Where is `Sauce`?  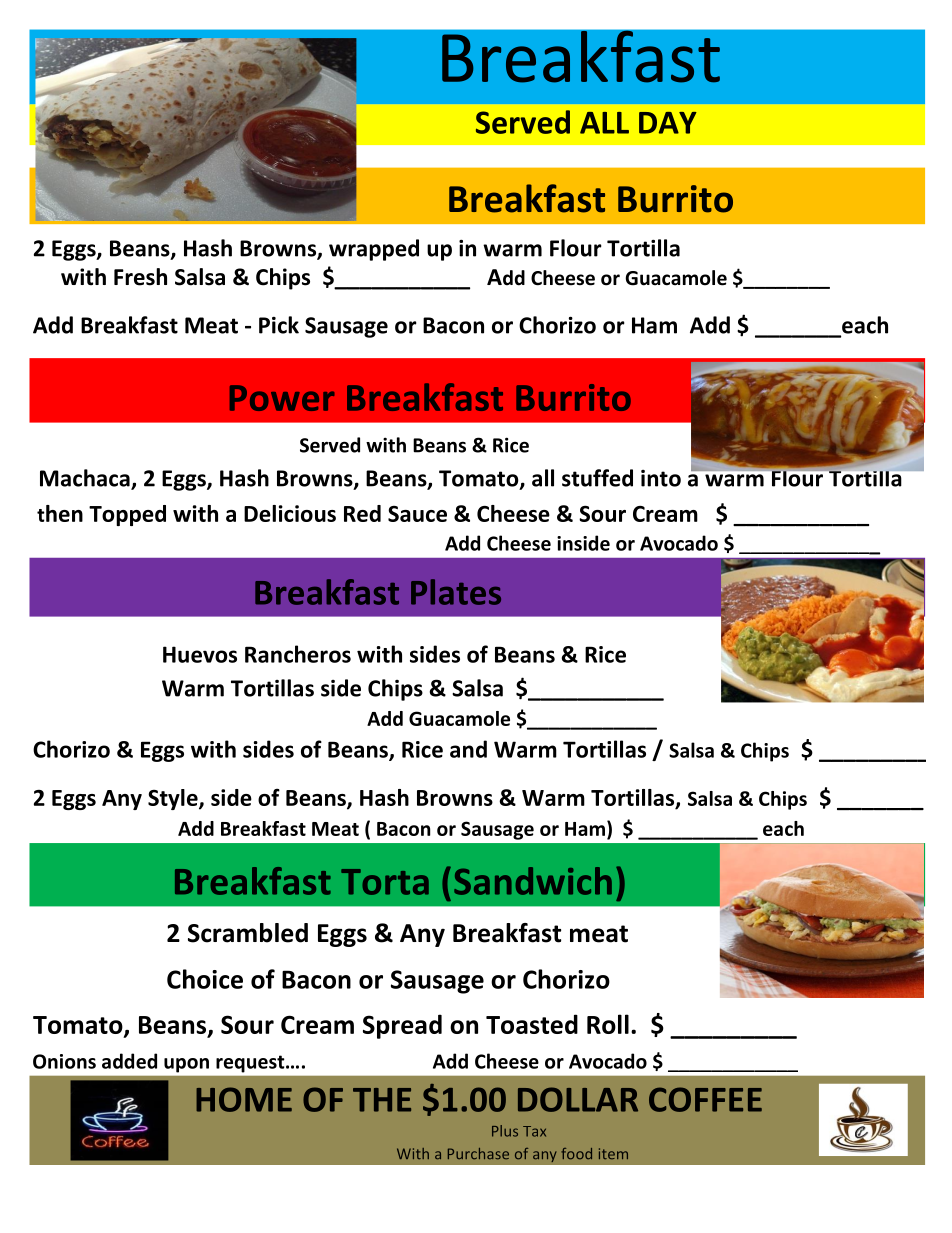 Sauce is located at coordinates (417, 514).
